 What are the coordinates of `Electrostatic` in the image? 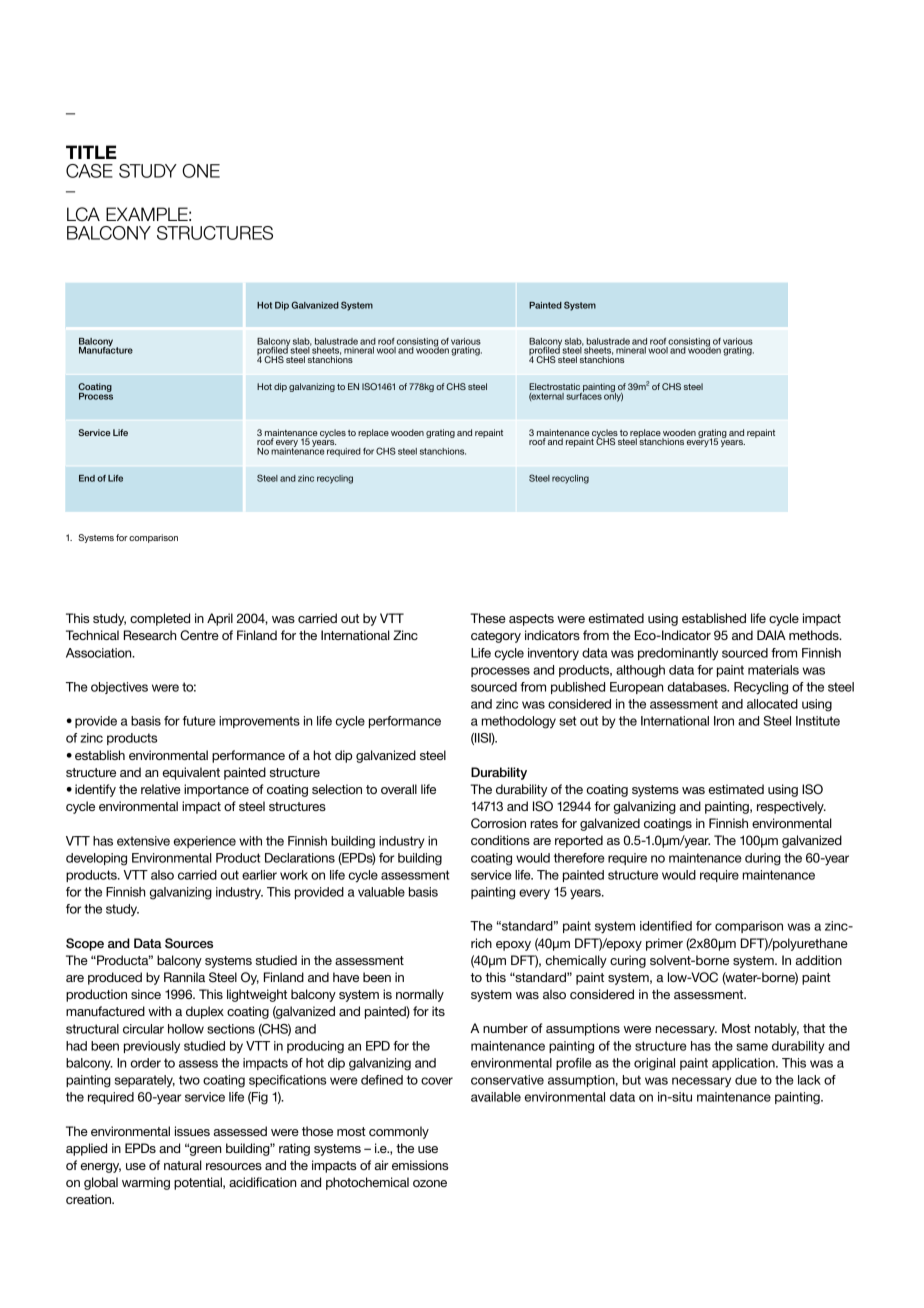 It's located at (554, 386).
